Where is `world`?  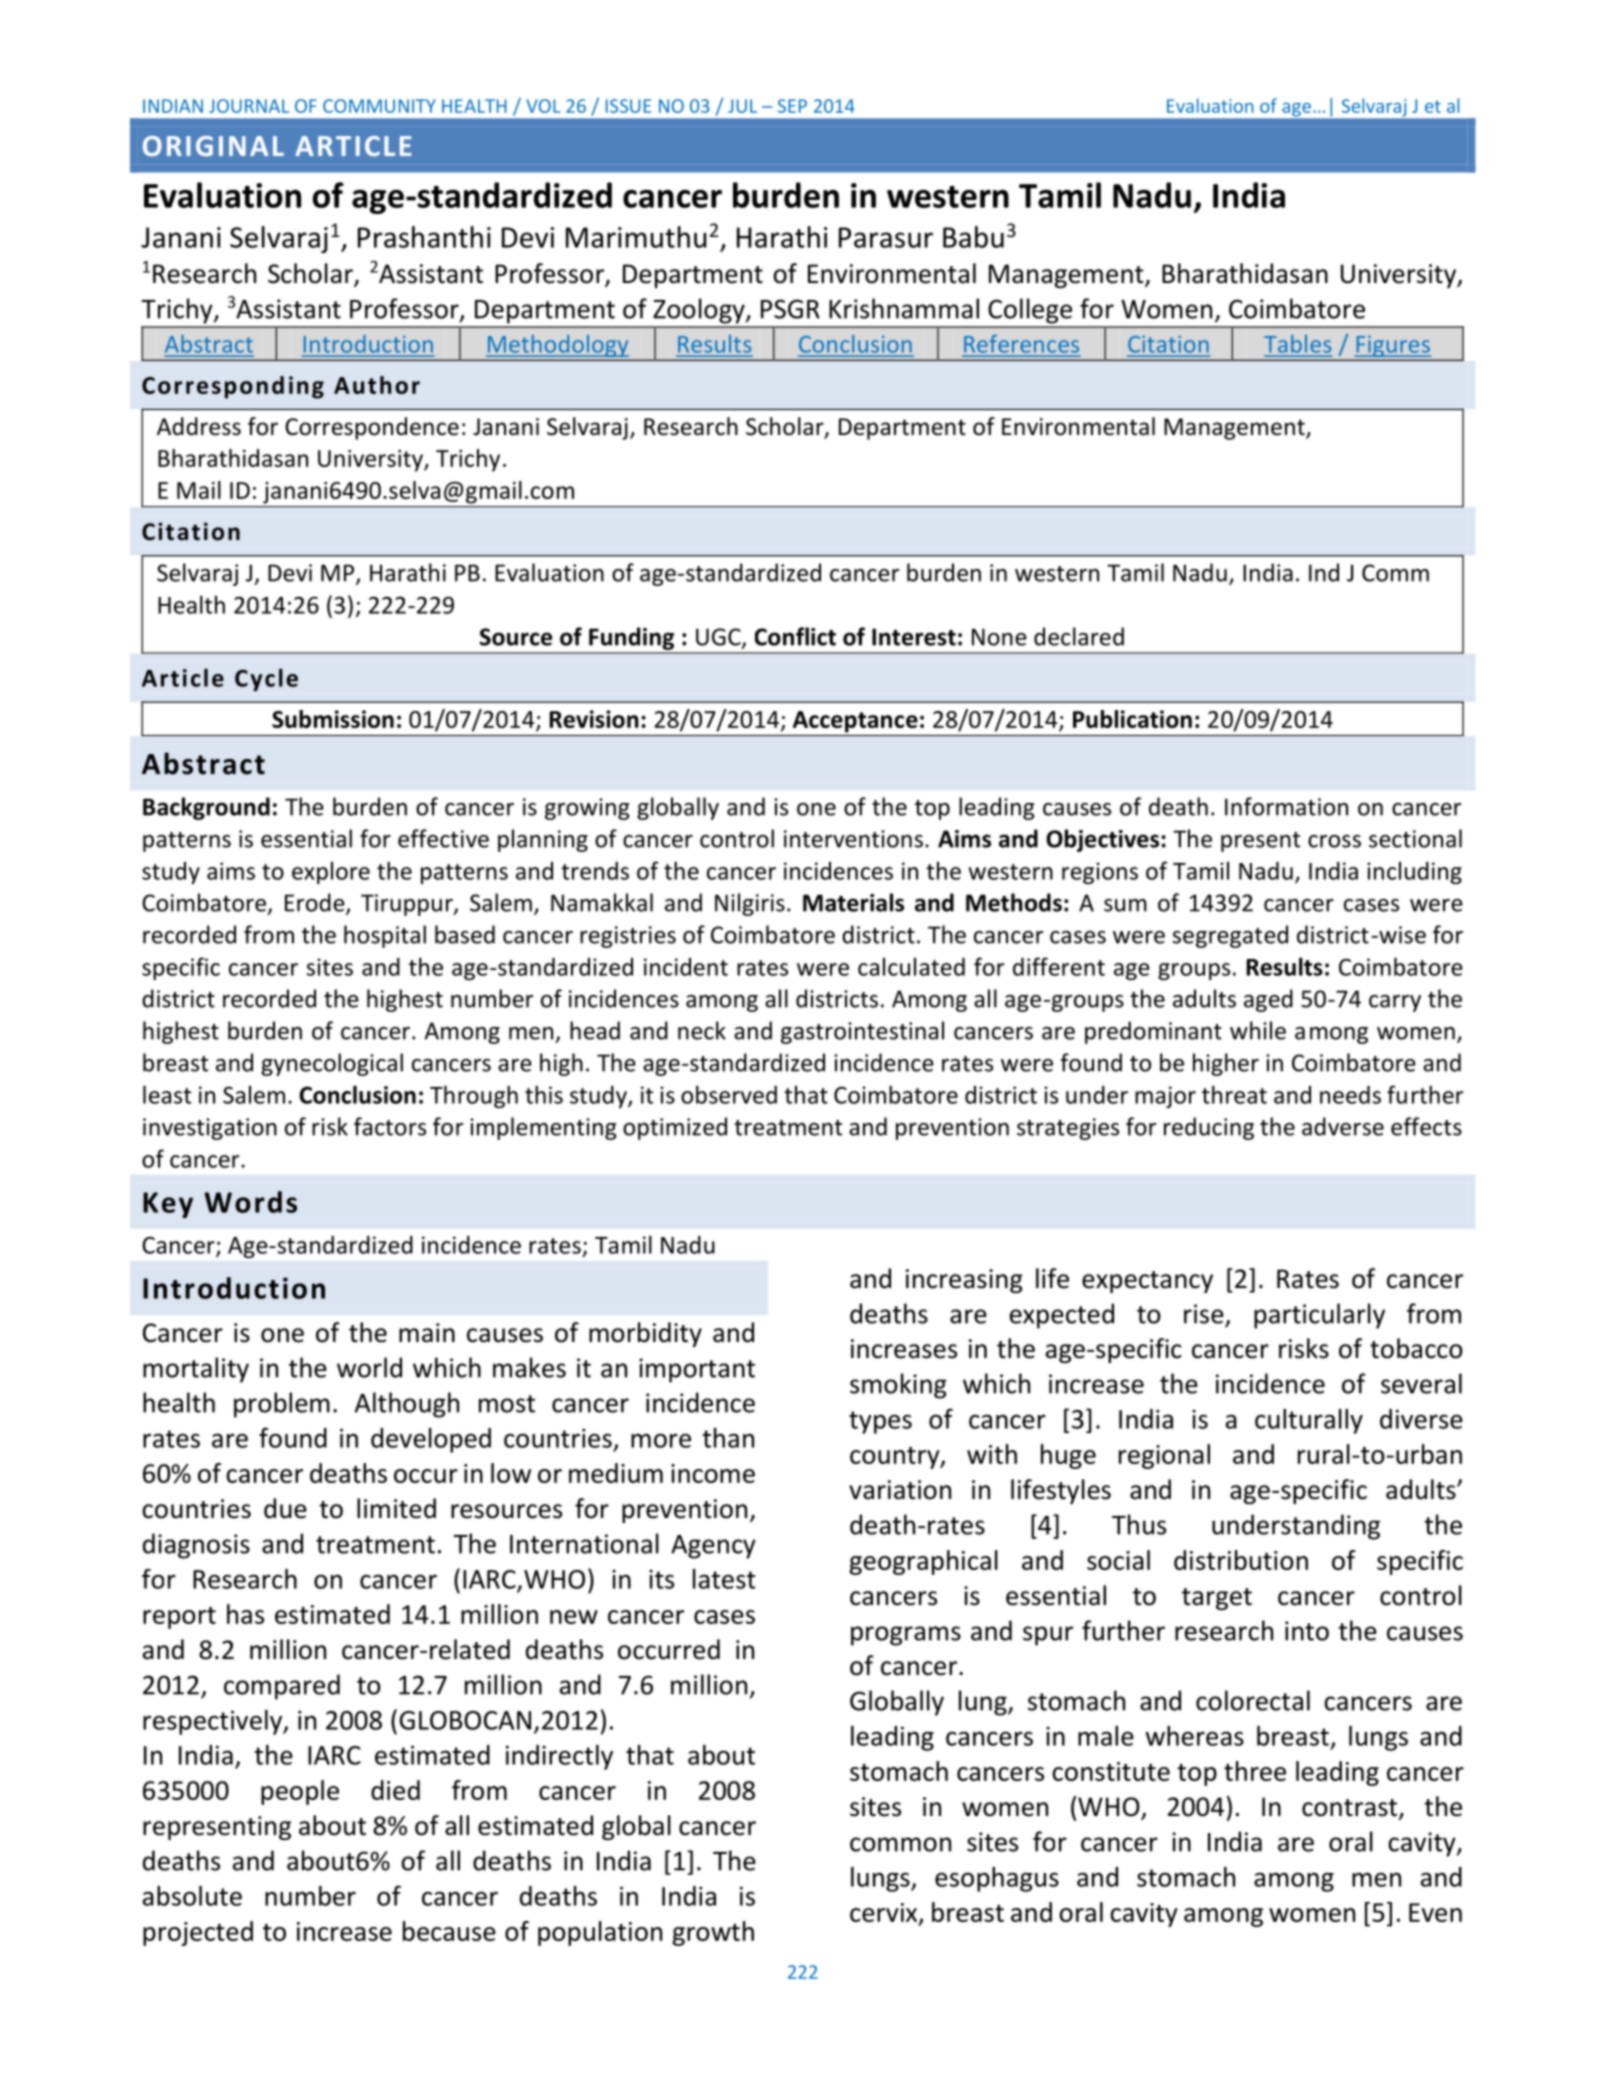 world is located at coordinates (369, 1367).
